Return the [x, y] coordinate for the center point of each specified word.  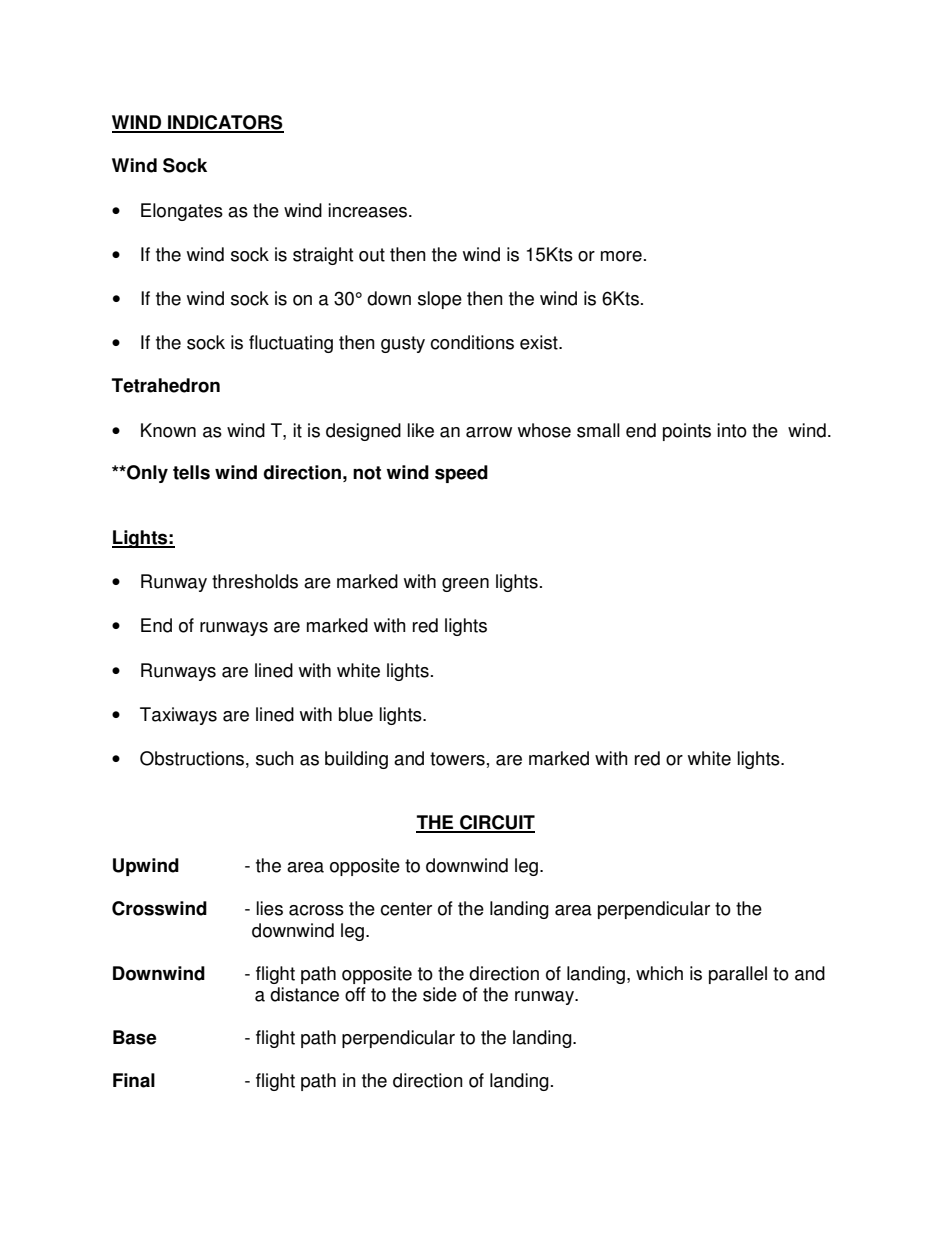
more [621, 256]
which [659, 973]
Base [134, 1037]
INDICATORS [225, 123]
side [440, 994]
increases [369, 210]
